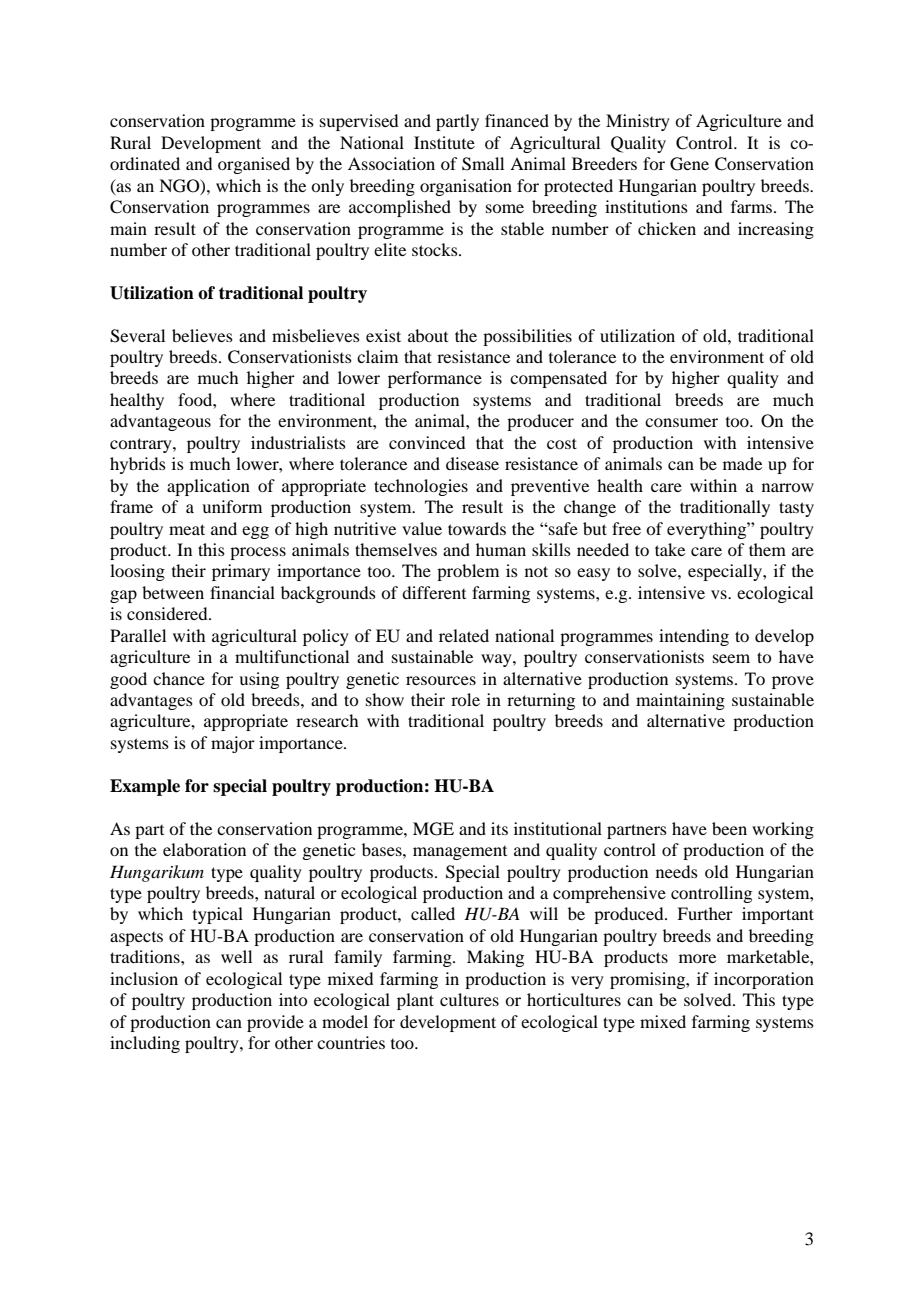 The height and width of the screenshot is (1308, 924). I want to click on chicken, so click(667, 228).
